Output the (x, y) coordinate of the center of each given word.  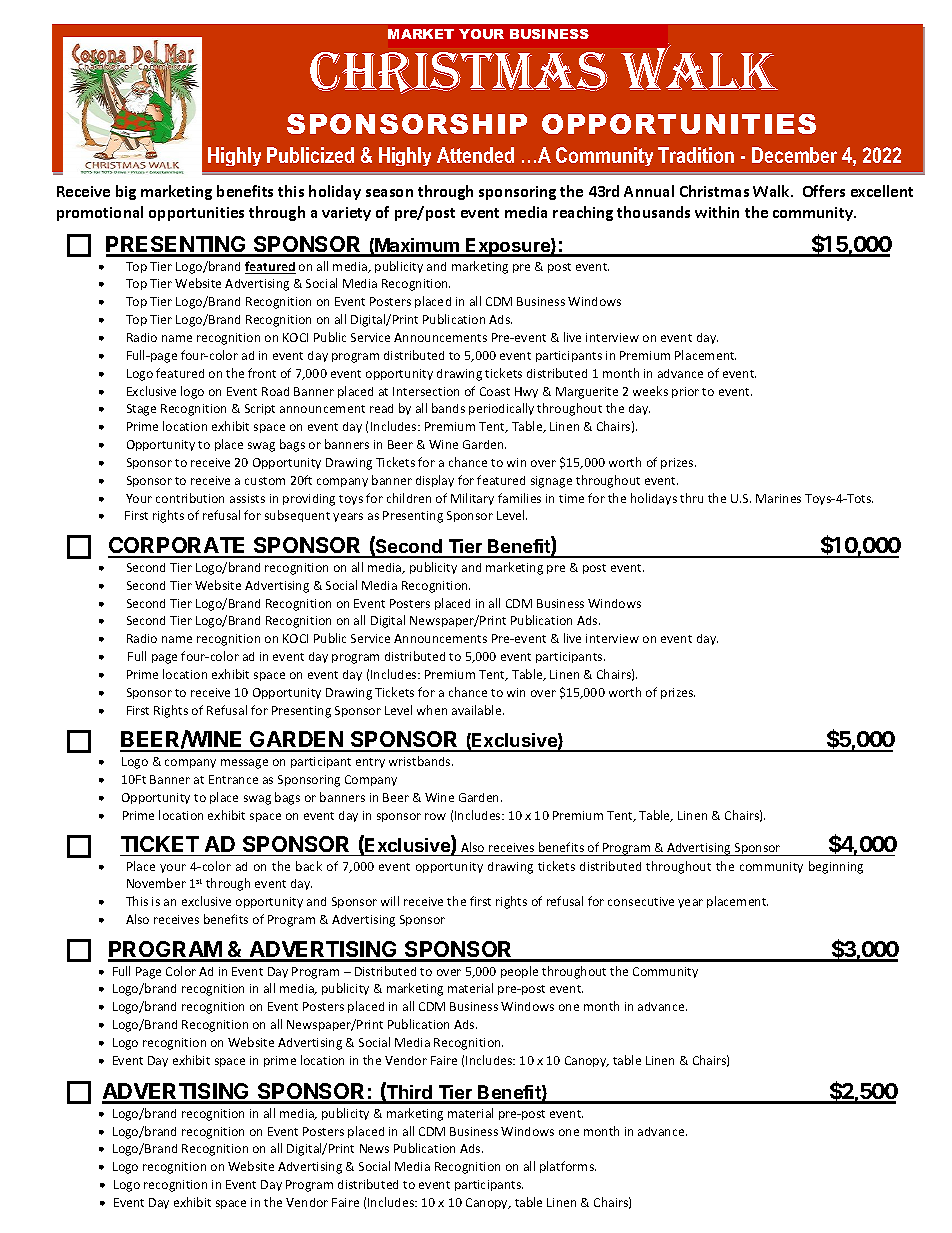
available (478, 710)
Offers (824, 191)
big (126, 192)
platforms (568, 1167)
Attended (475, 155)
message (244, 764)
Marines (778, 498)
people (519, 972)
